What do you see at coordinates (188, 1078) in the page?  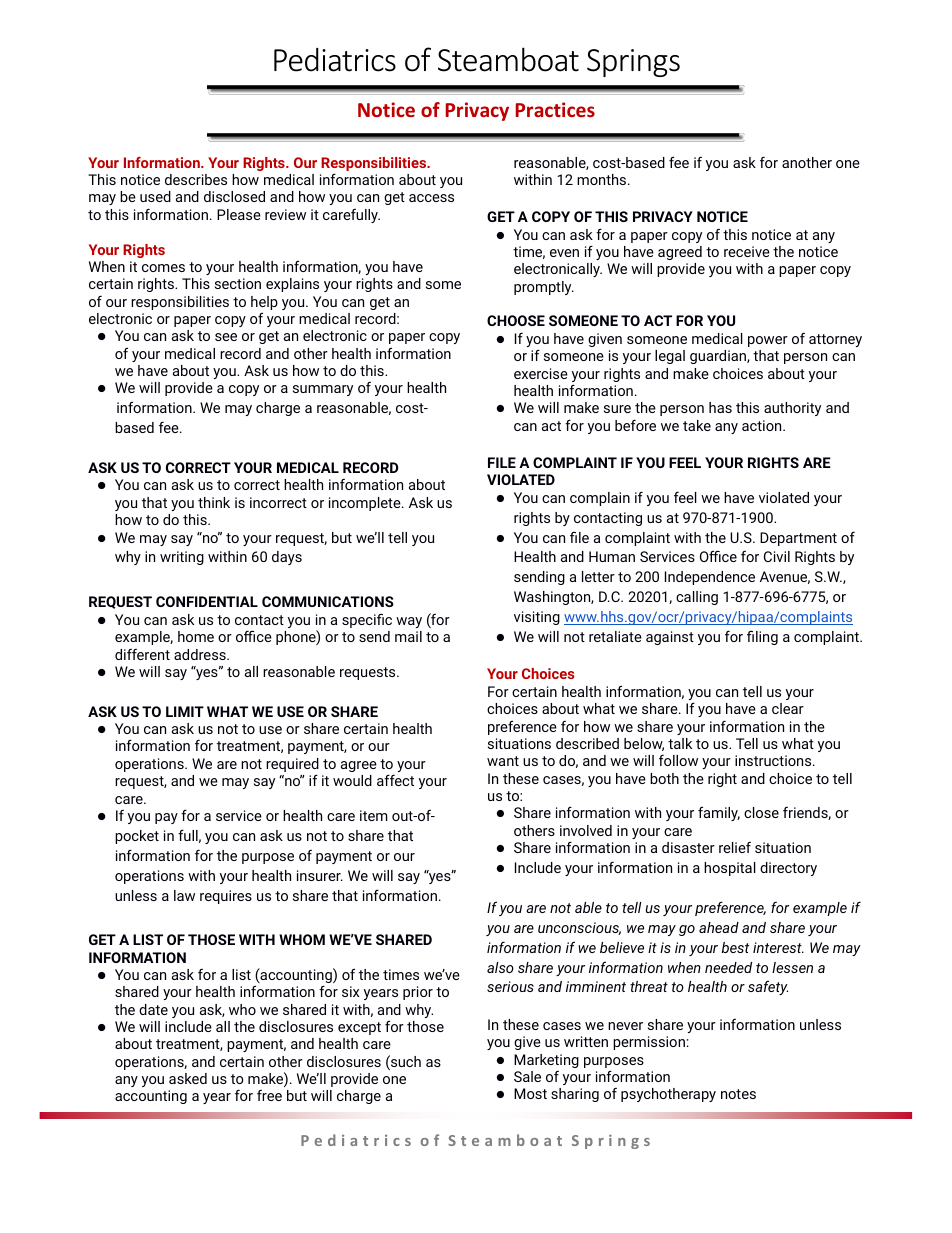 I see `asked` at bounding box center [188, 1078].
